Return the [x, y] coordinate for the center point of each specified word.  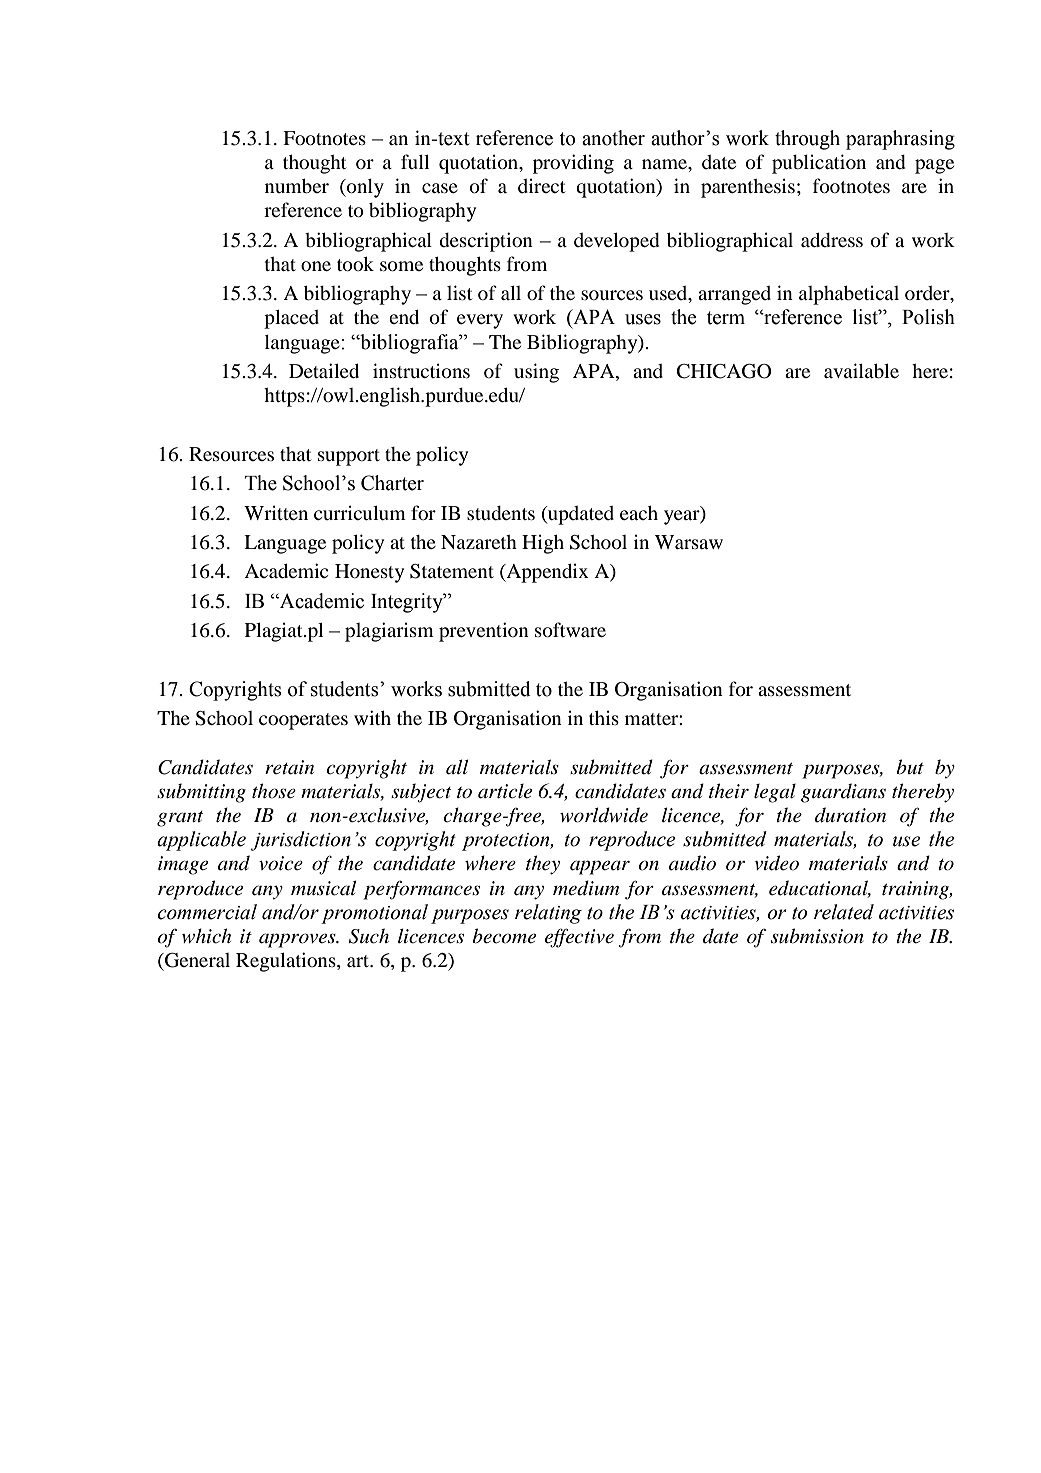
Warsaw [689, 542]
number [297, 186]
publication [819, 164]
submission [817, 936]
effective [579, 938]
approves [298, 940]
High [543, 544]
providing [573, 164]
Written [276, 512]
